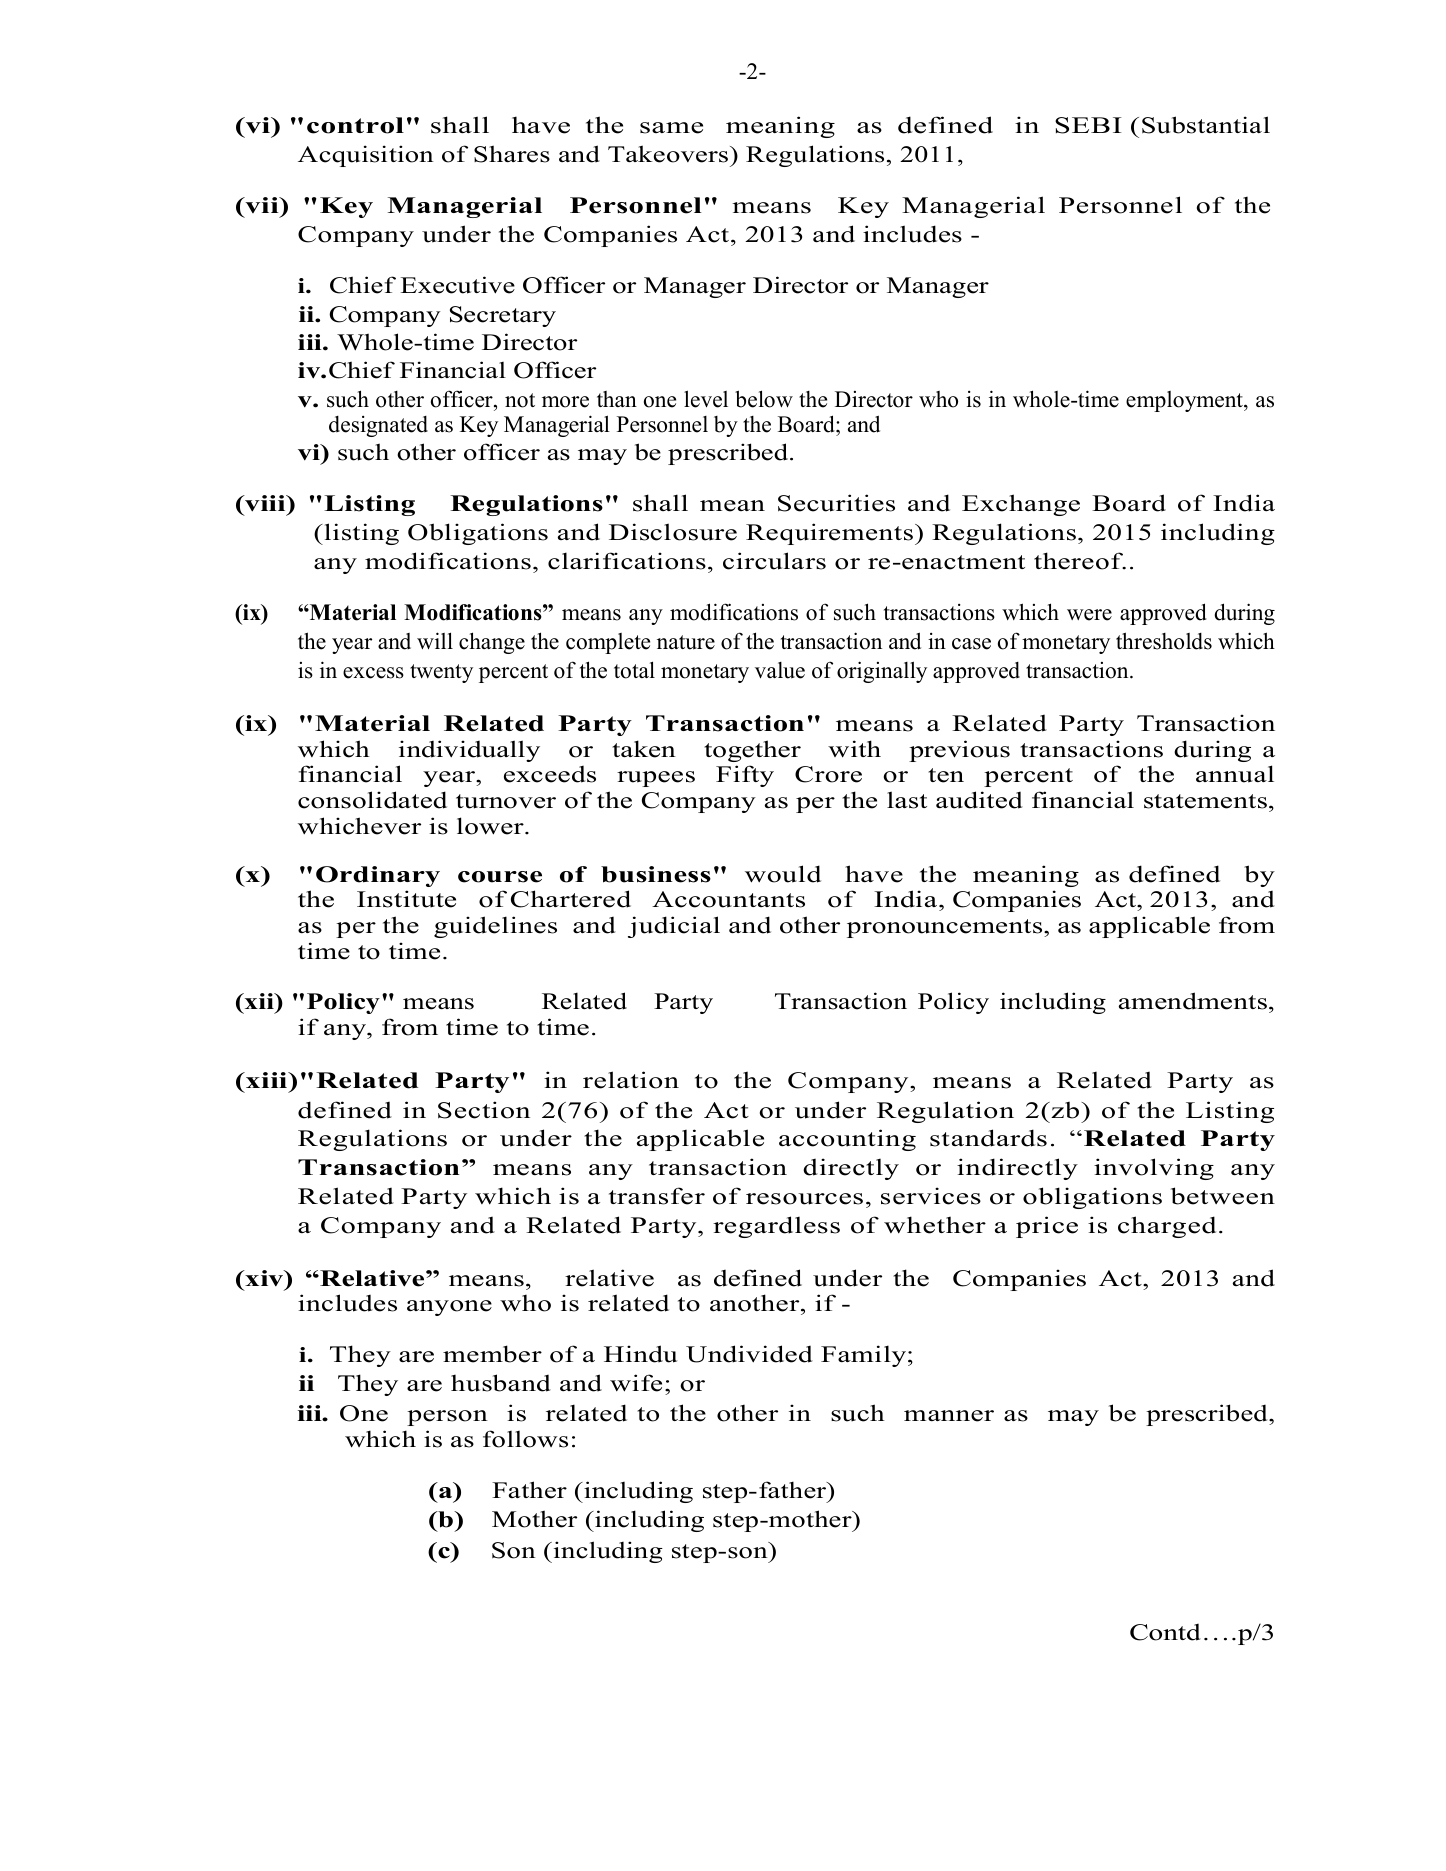  I want to click on Takeovers, so click(668, 154).
